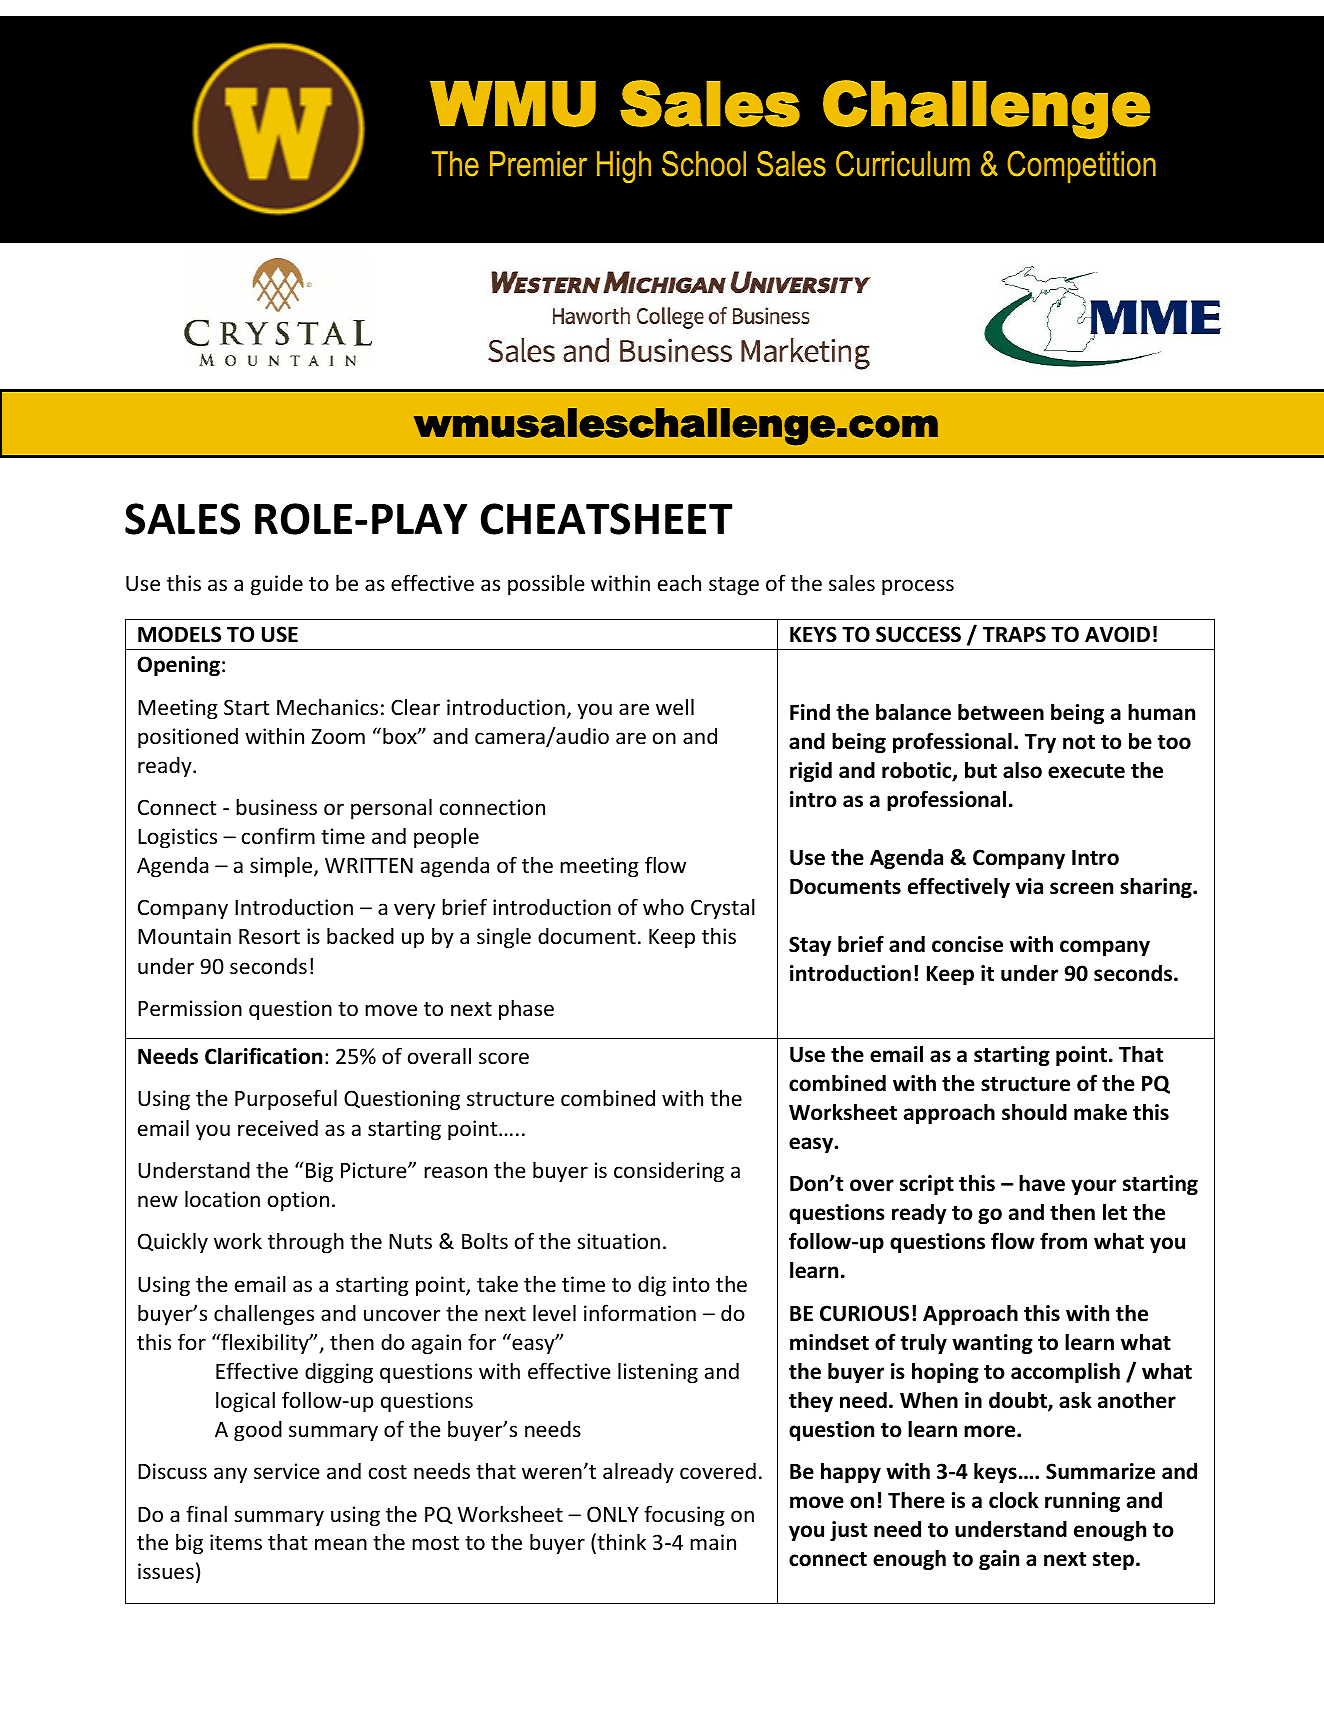  I want to click on Competition, so click(1081, 167).
